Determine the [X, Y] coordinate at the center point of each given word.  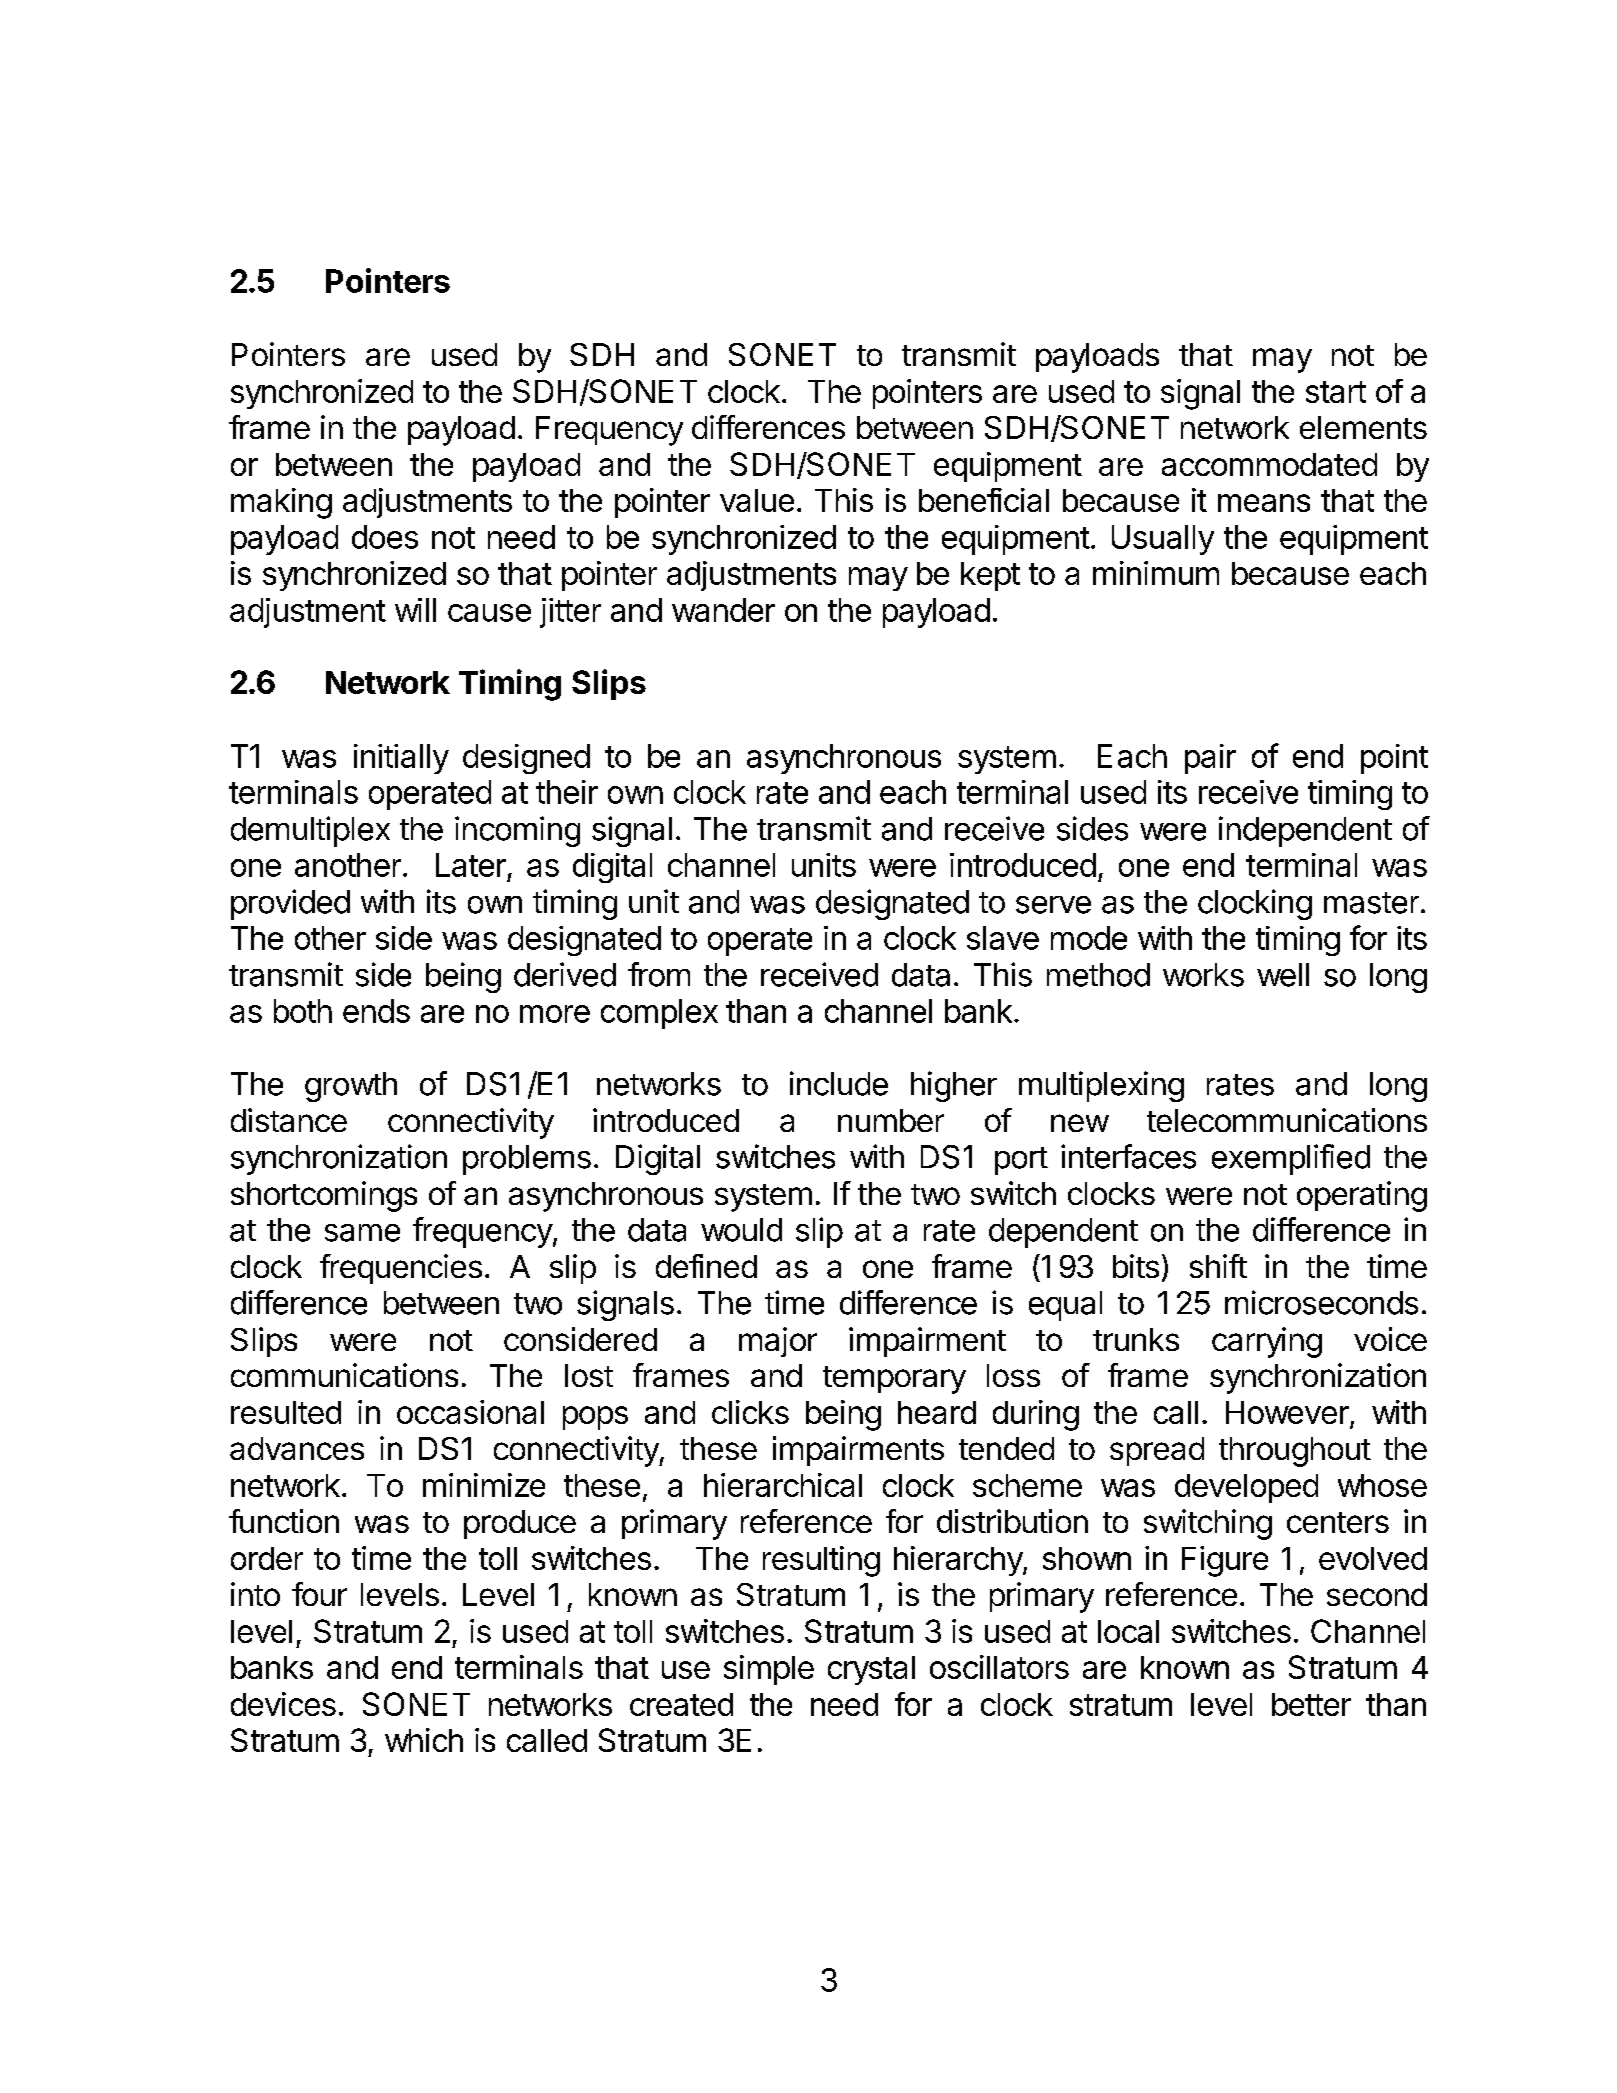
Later [471, 865]
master [1371, 903]
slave [1003, 938]
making [281, 503]
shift [1218, 1266]
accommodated [1269, 464]
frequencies [401, 1269]
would [741, 1230]
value [757, 500]
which [424, 1740]
